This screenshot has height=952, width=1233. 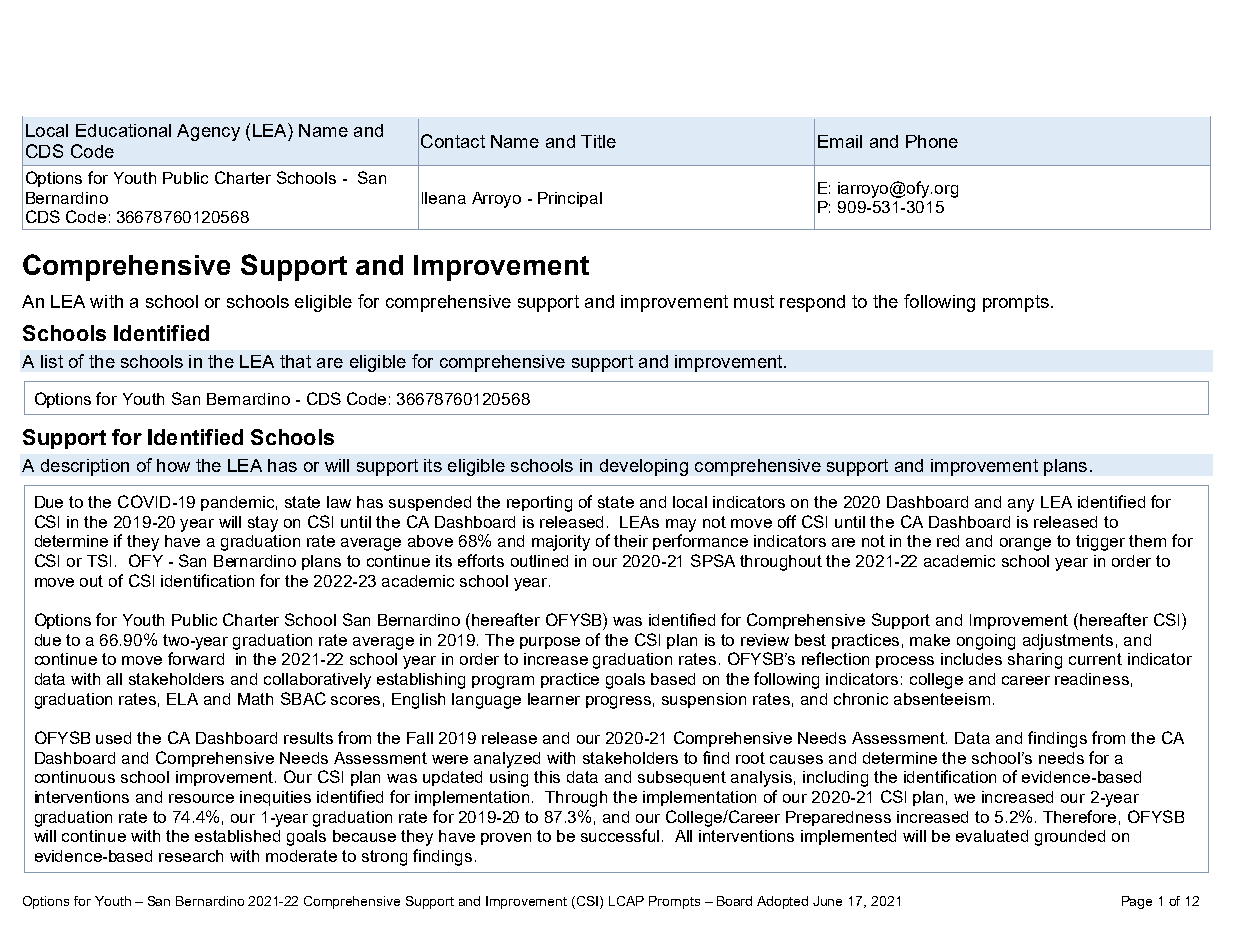 I want to click on Agency, so click(x=208, y=132).
